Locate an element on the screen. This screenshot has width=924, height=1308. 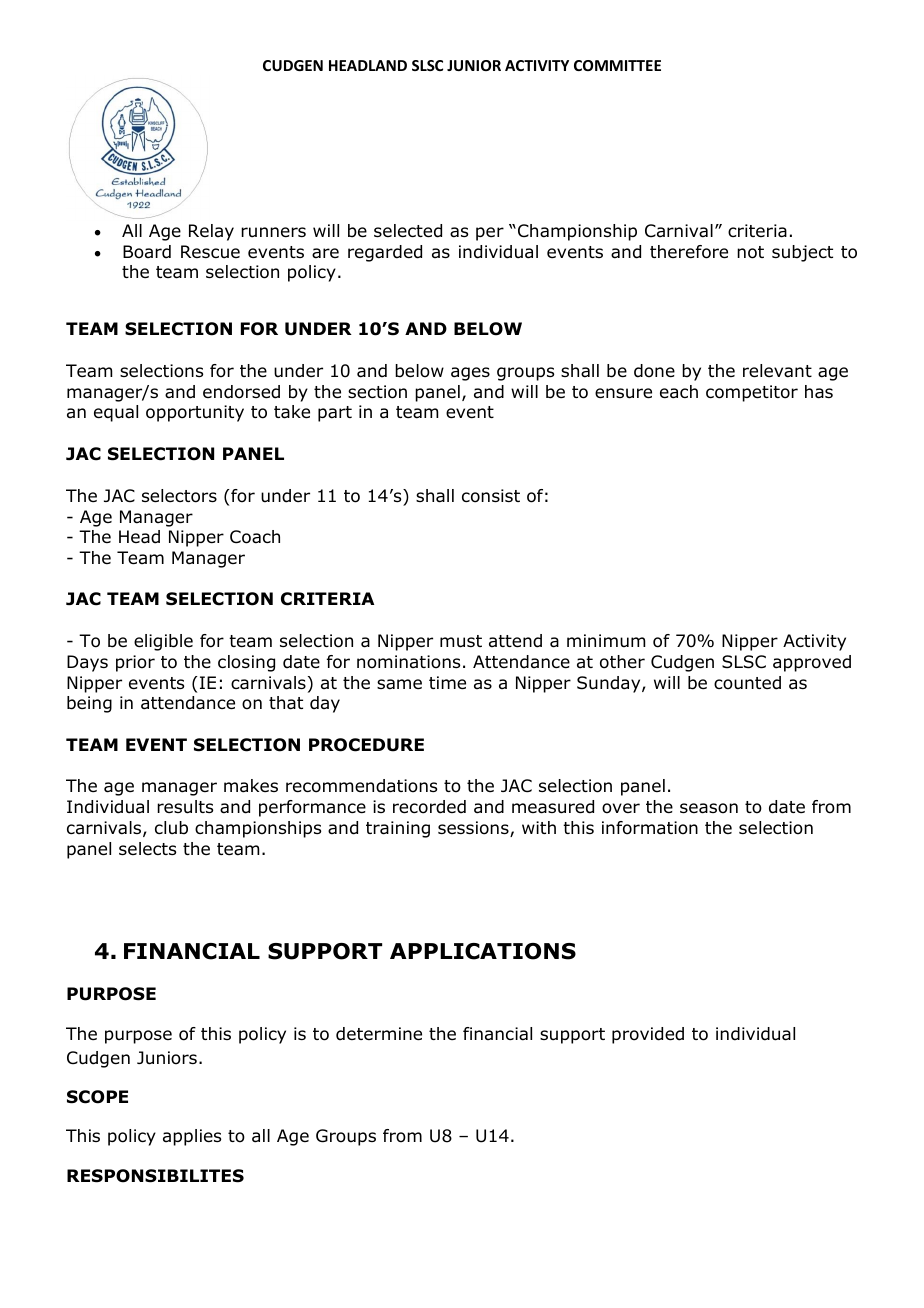
regarded is located at coordinates (385, 253).
